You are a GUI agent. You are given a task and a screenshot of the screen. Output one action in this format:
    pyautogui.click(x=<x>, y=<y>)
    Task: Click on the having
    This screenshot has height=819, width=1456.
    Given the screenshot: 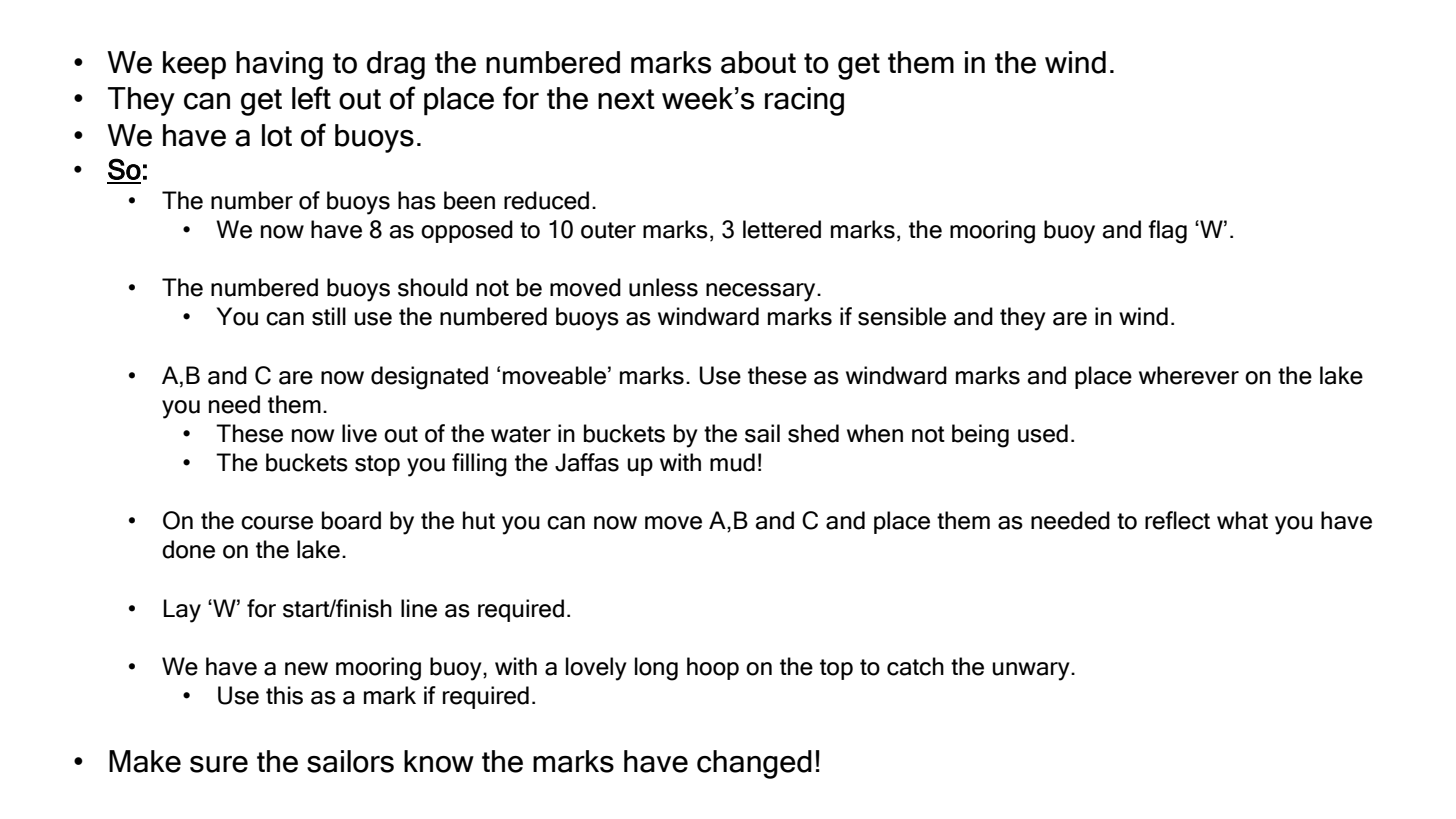 What is the action you would take?
    pyautogui.click(x=279, y=65)
